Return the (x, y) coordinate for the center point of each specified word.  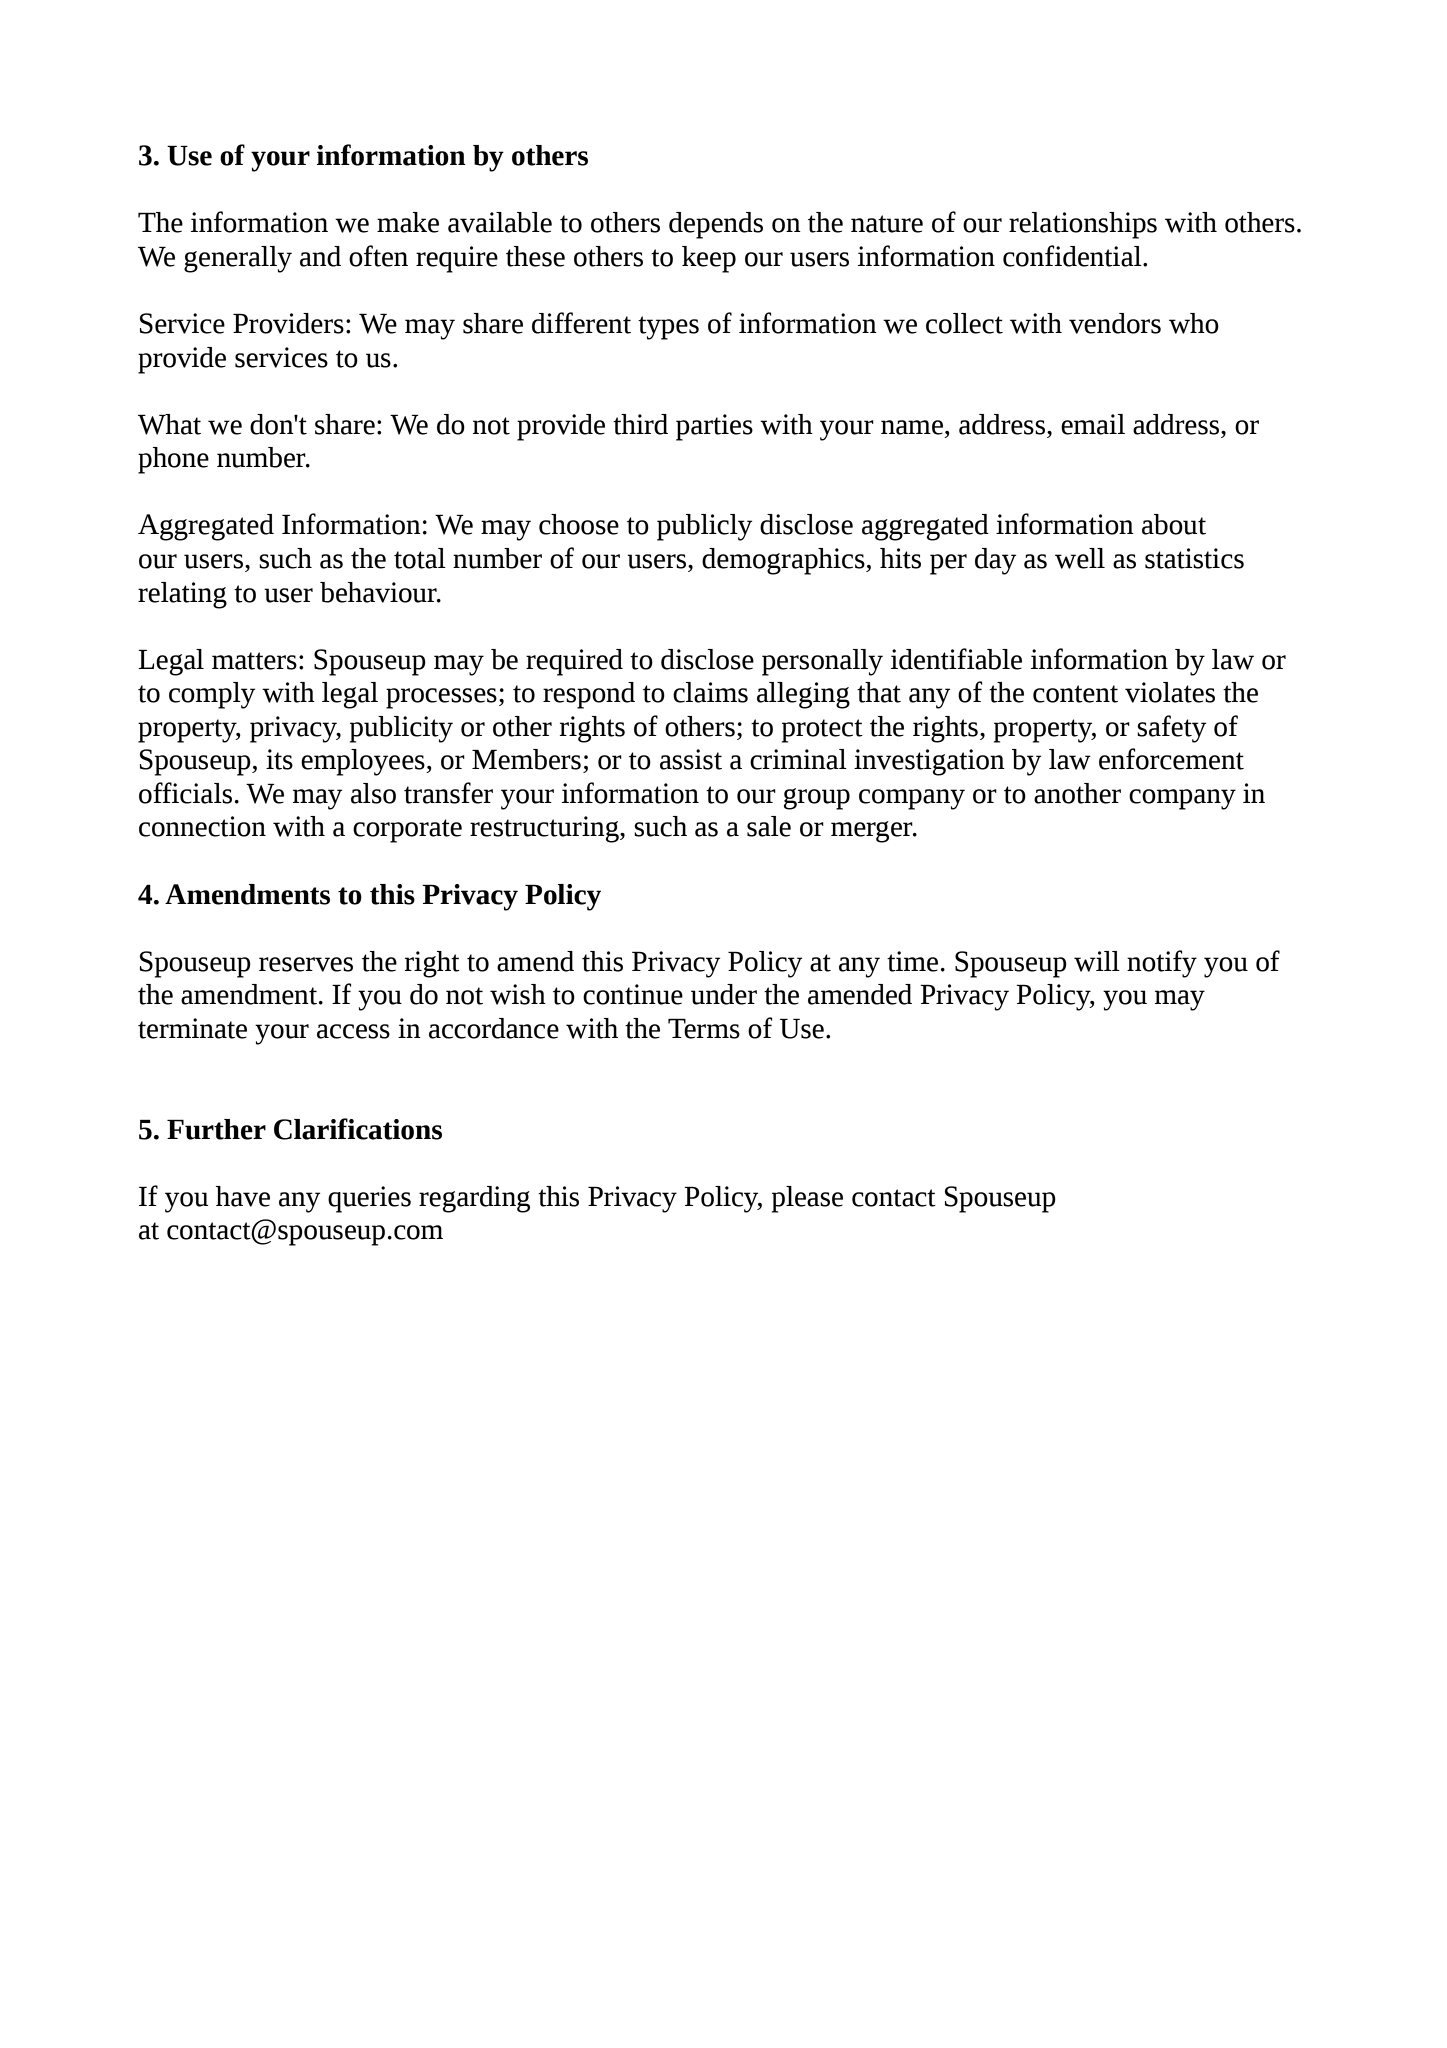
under (724, 994)
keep (709, 259)
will (1097, 961)
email (1093, 424)
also (373, 793)
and (320, 256)
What (169, 424)
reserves (306, 964)
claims (710, 692)
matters (254, 661)
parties (714, 427)
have (243, 1196)
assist (691, 759)
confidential (1073, 256)
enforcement (1171, 759)
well (1080, 558)
